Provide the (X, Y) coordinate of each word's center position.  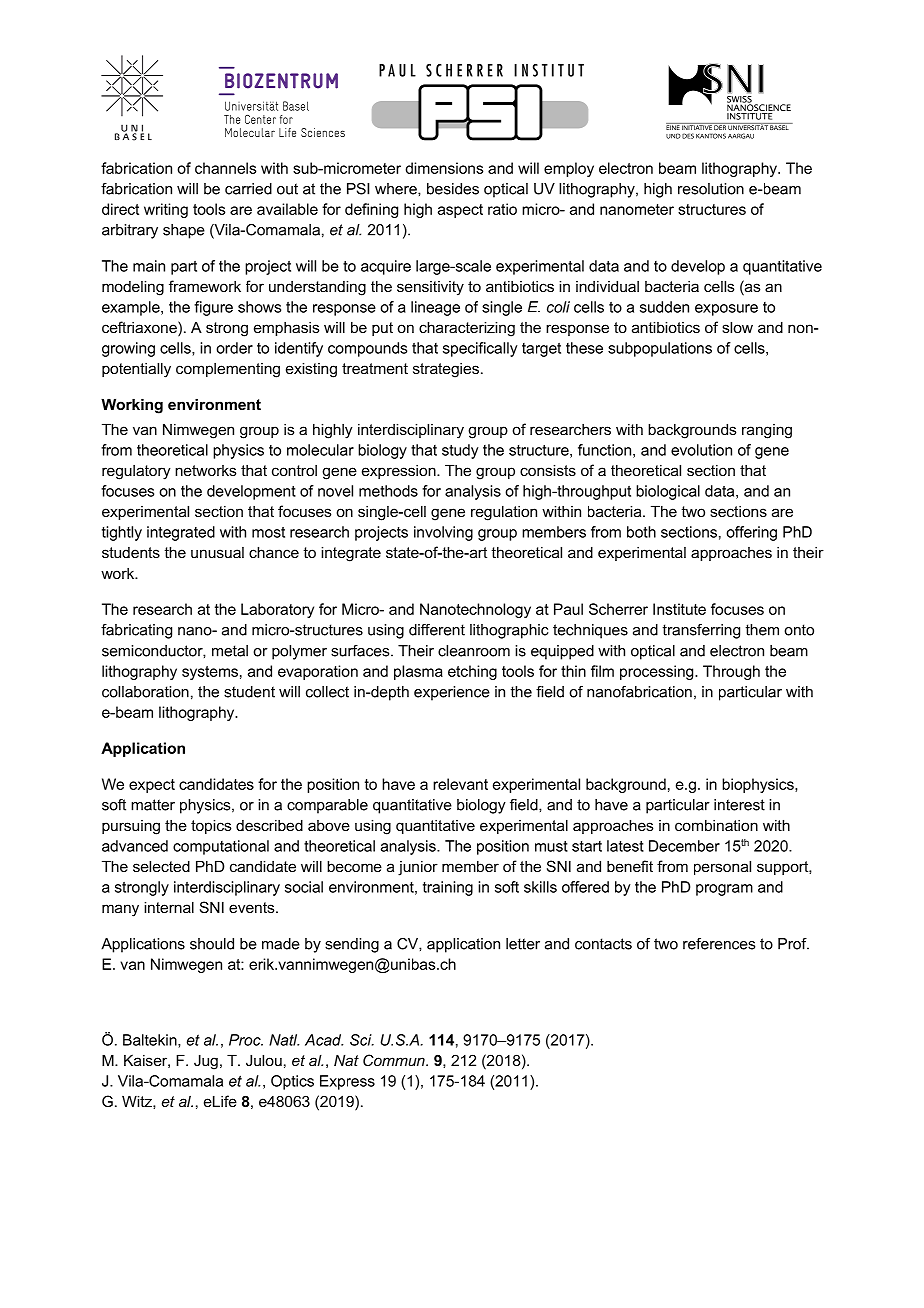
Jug (206, 1062)
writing (166, 210)
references (719, 944)
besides (453, 189)
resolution (711, 189)
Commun (395, 1060)
